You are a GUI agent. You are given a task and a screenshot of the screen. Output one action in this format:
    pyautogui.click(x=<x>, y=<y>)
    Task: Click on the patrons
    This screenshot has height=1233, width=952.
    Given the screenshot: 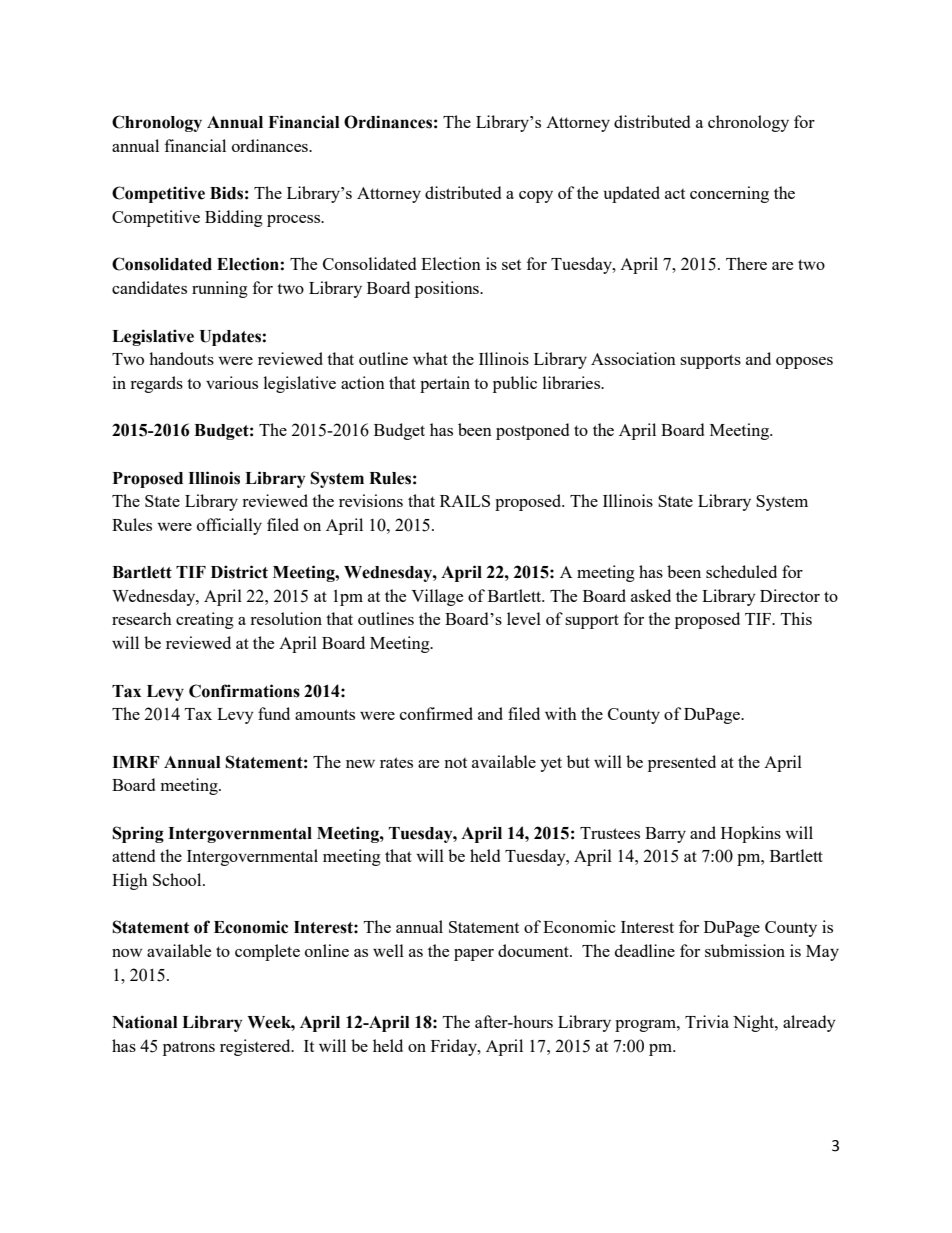 What is the action you would take?
    pyautogui.click(x=189, y=1048)
